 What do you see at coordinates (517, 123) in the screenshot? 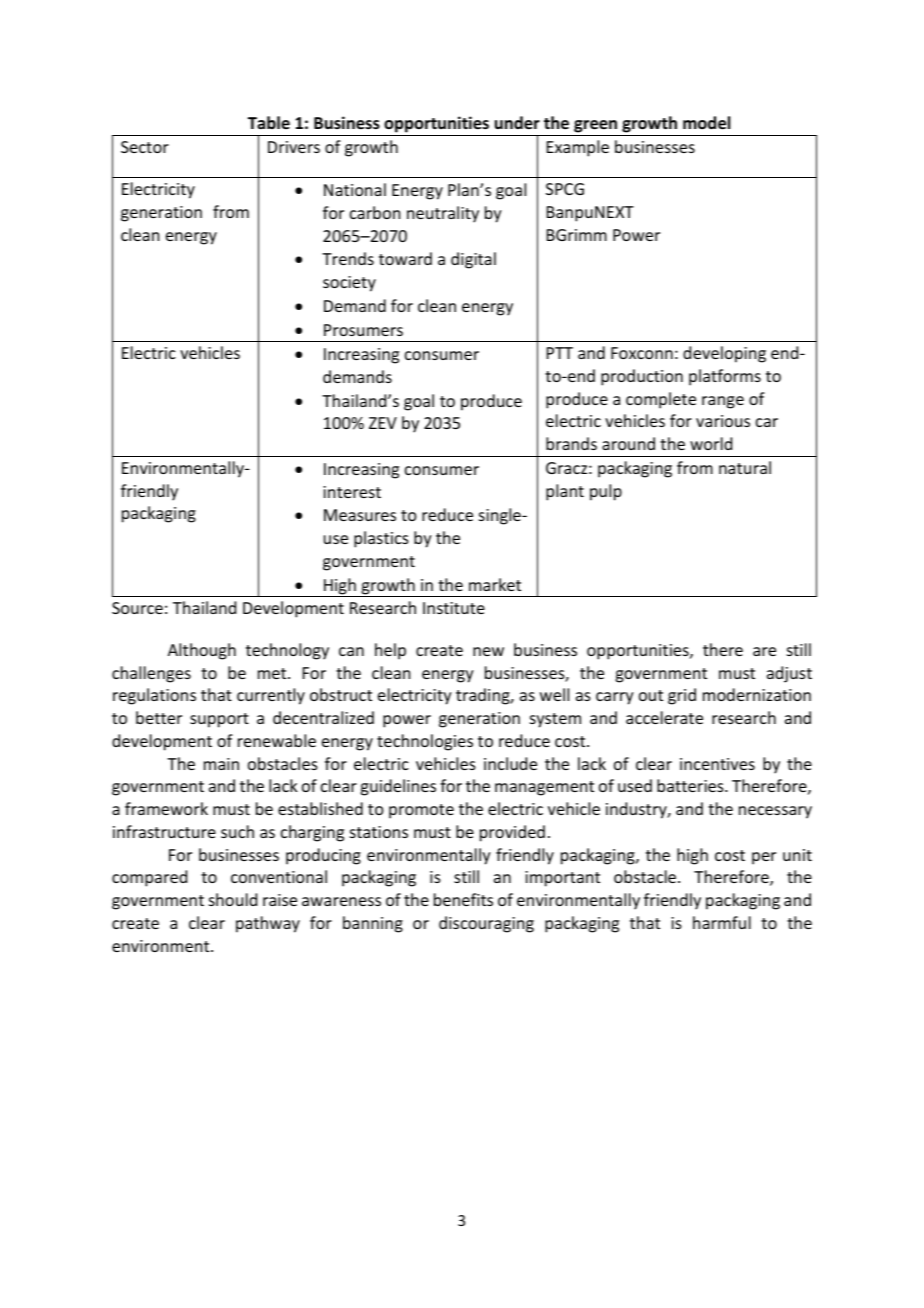
I see `under` at bounding box center [517, 123].
